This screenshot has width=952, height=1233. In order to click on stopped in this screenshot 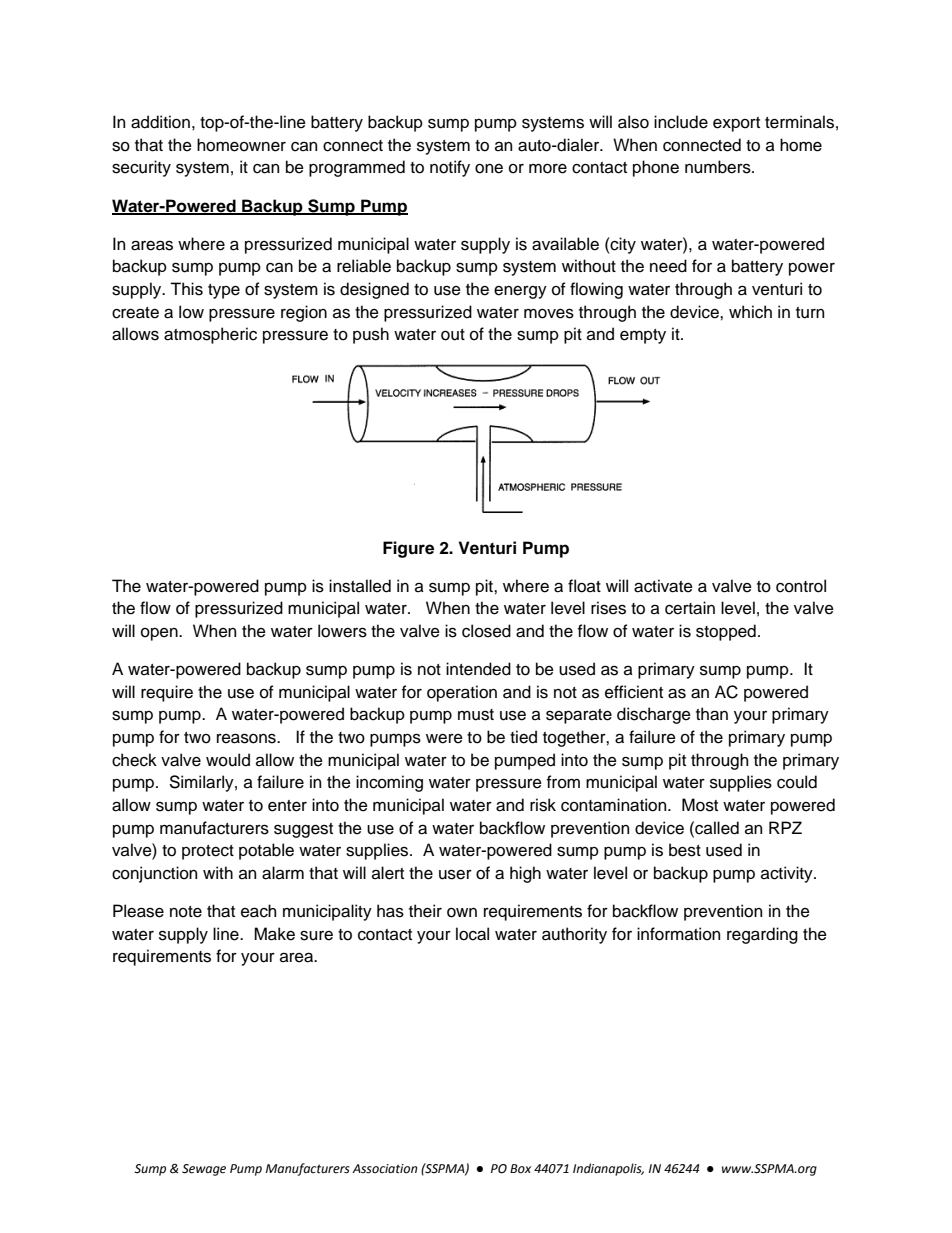, I will do `click(726, 632)`.
